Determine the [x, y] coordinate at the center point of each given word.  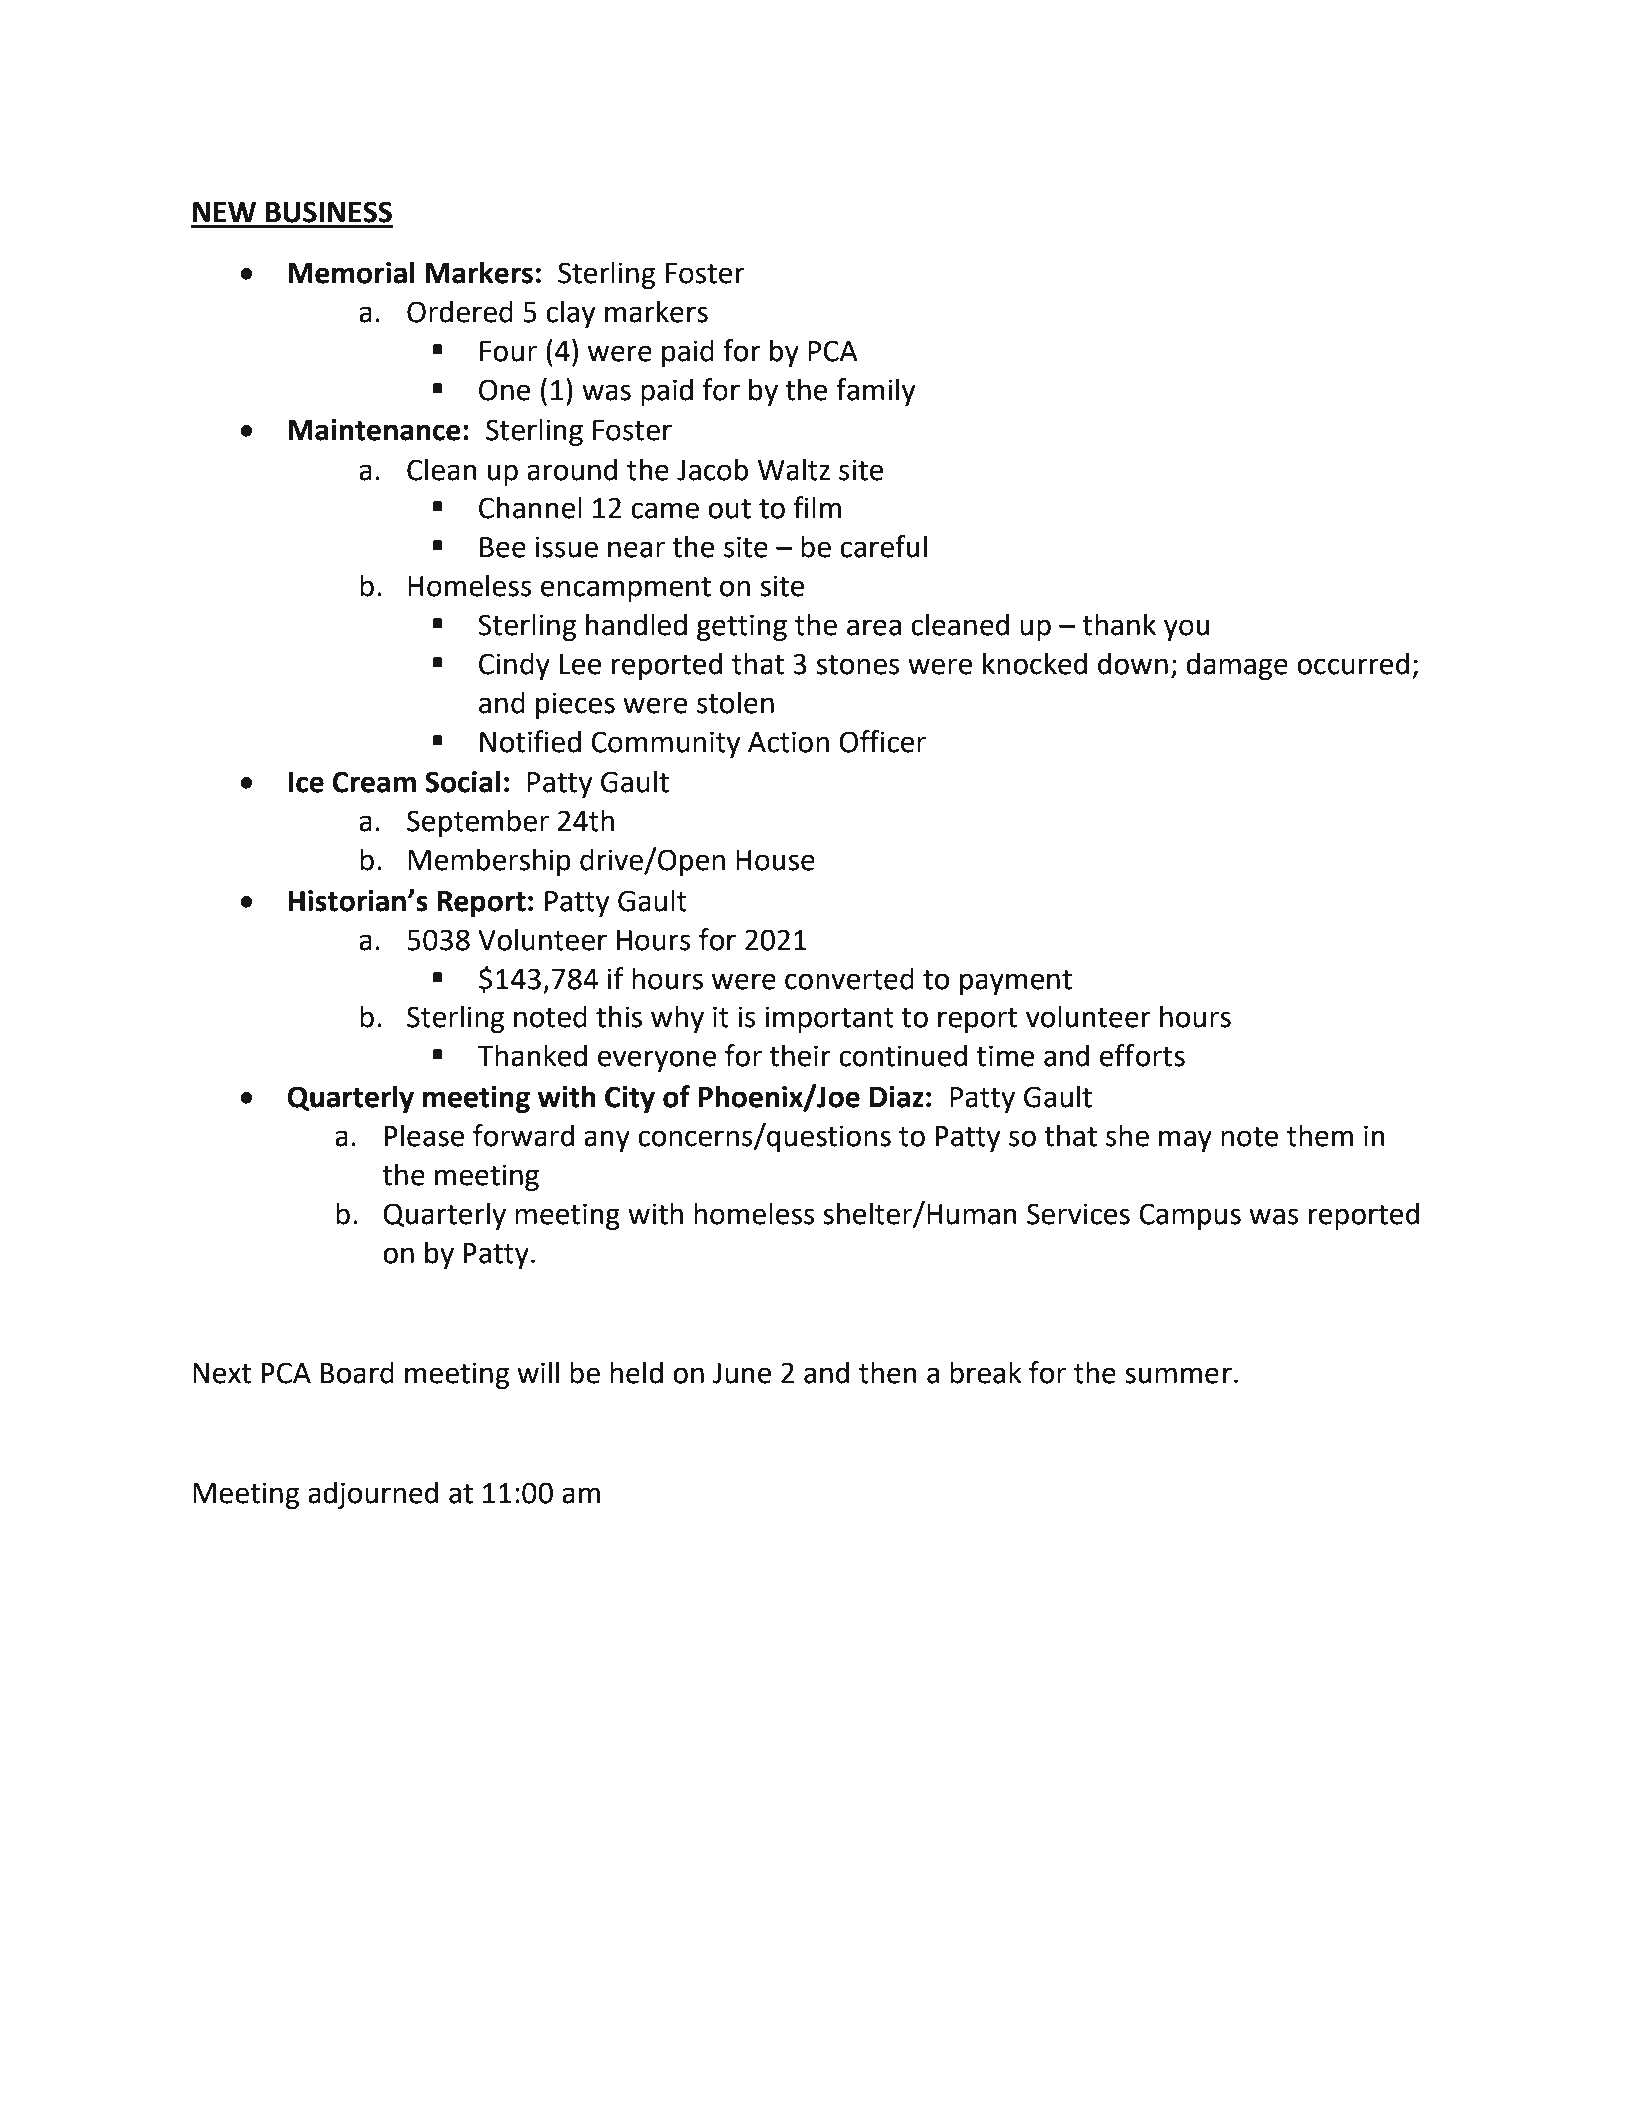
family [876, 392]
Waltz [794, 469]
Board [357, 1372]
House [775, 860]
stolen [735, 702]
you [1186, 630]
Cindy [514, 666]
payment [1016, 982]
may [1185, 1141]
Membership [489, 862]
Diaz [897, 1097]
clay [571, 314]
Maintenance [374, 430]
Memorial [351, 272]
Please [424, 1135]
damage [1237, 666]
